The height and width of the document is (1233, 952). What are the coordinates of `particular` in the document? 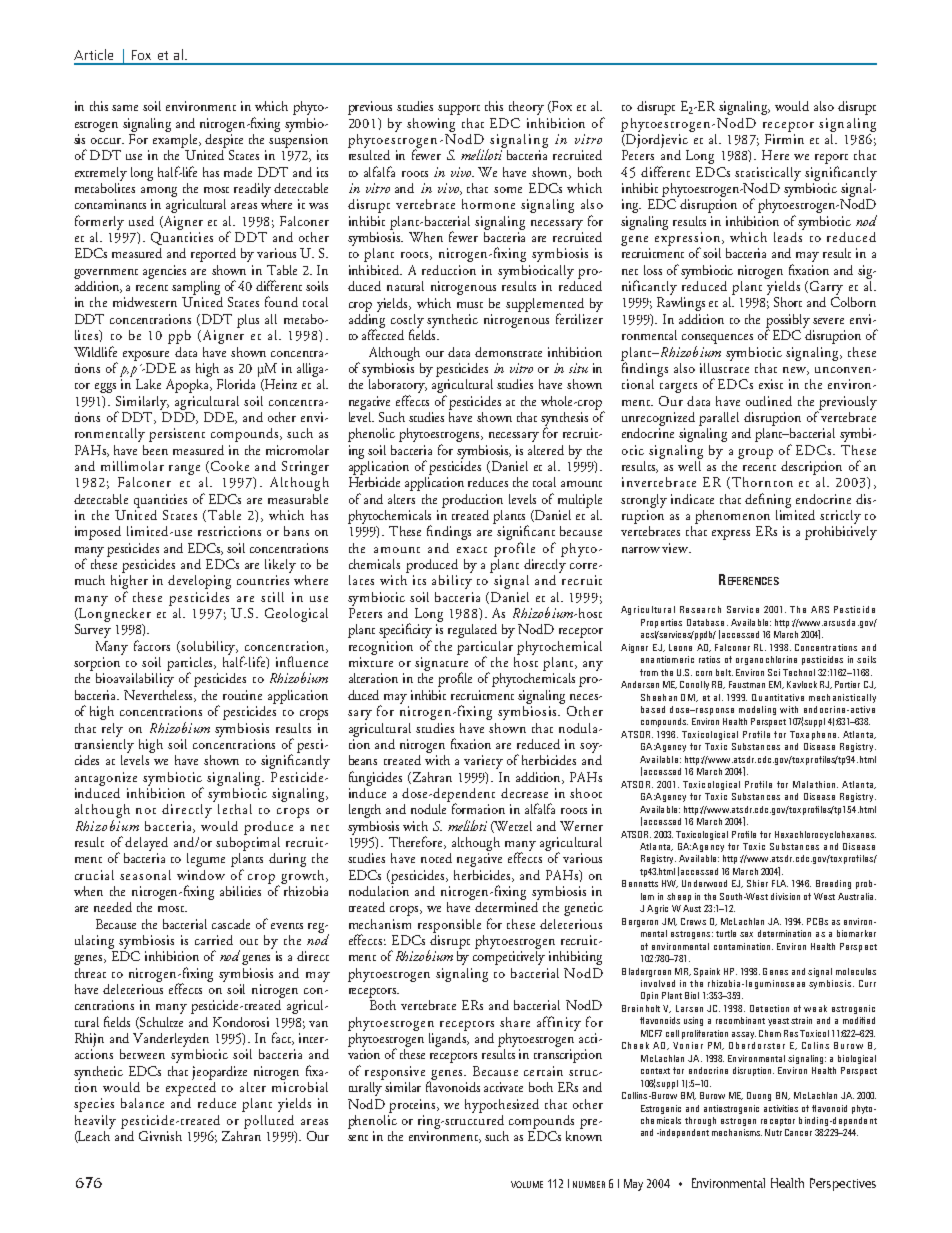 It's located at (485, 649).
